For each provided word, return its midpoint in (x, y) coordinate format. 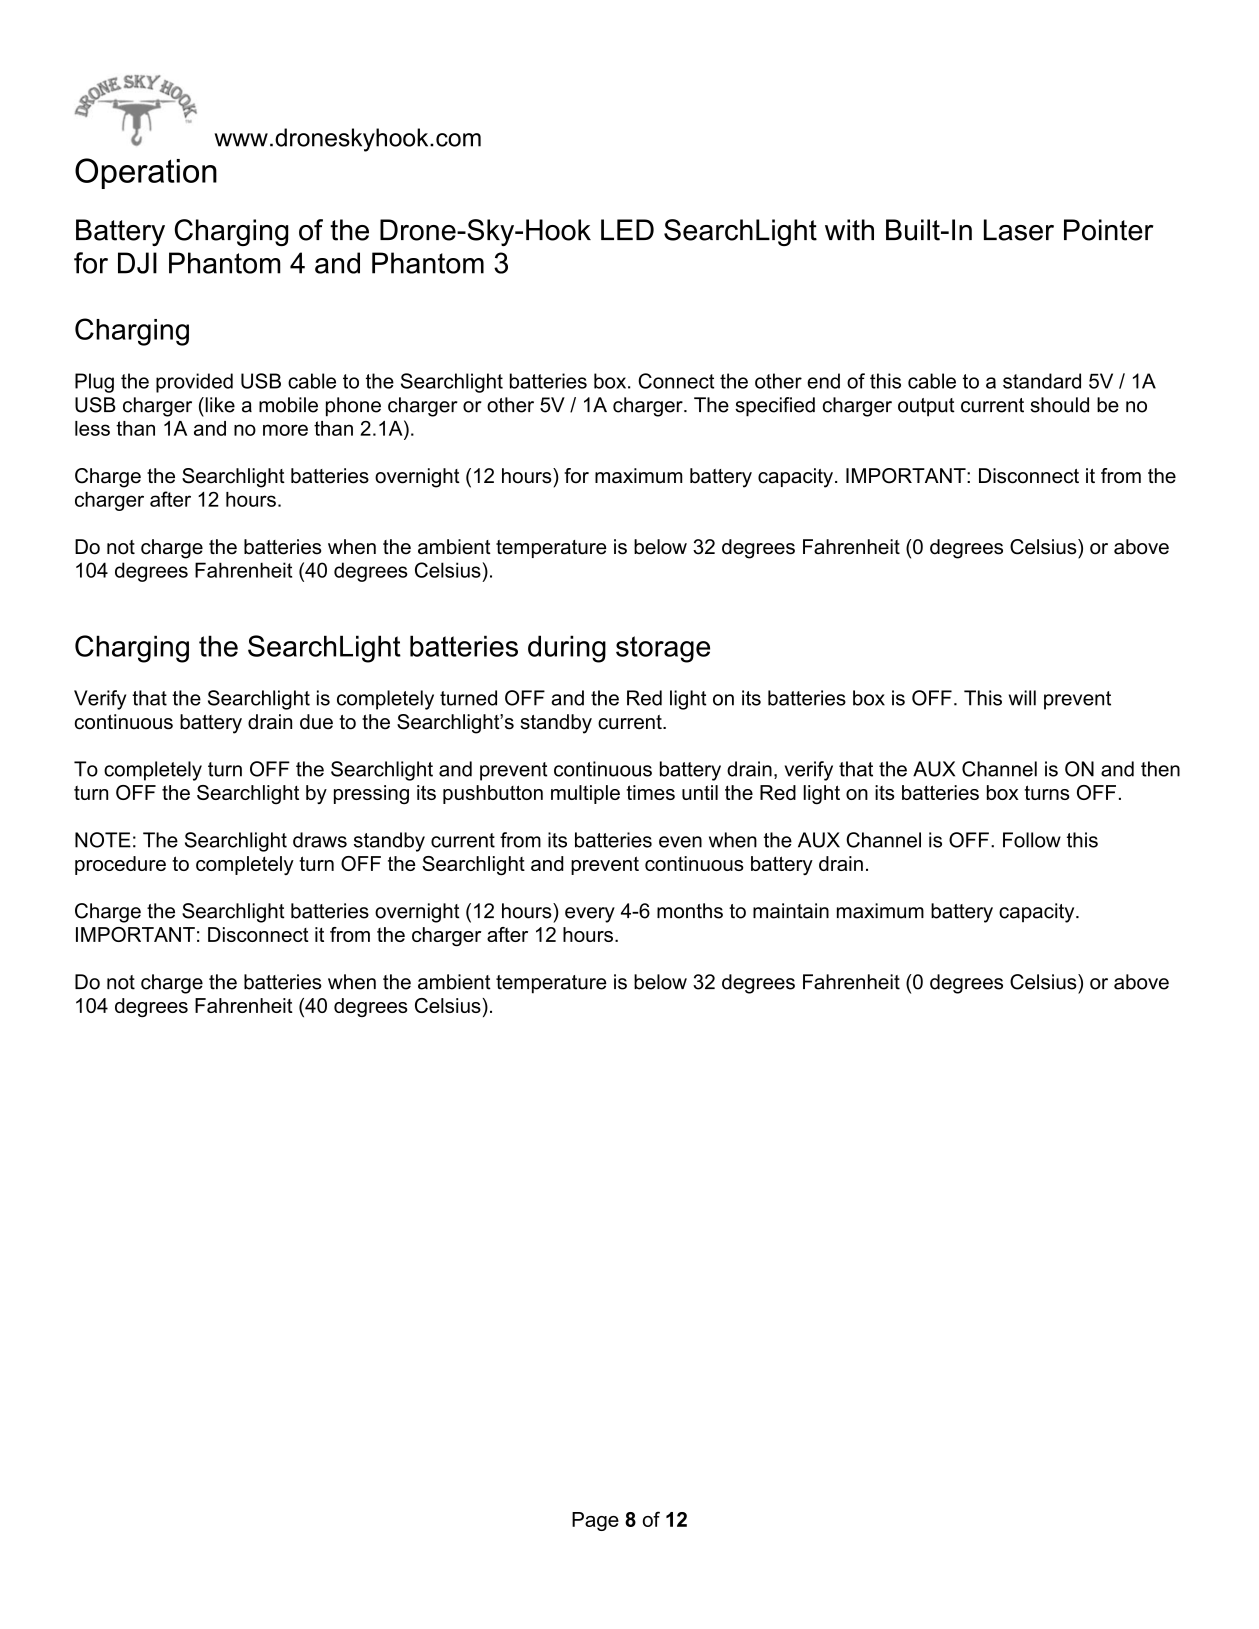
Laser (1019, 230)
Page (595, 1521)
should (1059, 405)
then (1160, 769)
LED (627, 229)
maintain (791, 911)
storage (663, 649)
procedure (120, 865)
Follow (1032, 840)
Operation (146, 173)
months (690, 911)
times (650, 792)
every (590, 915)
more (285, 430)
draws (320, 840)
